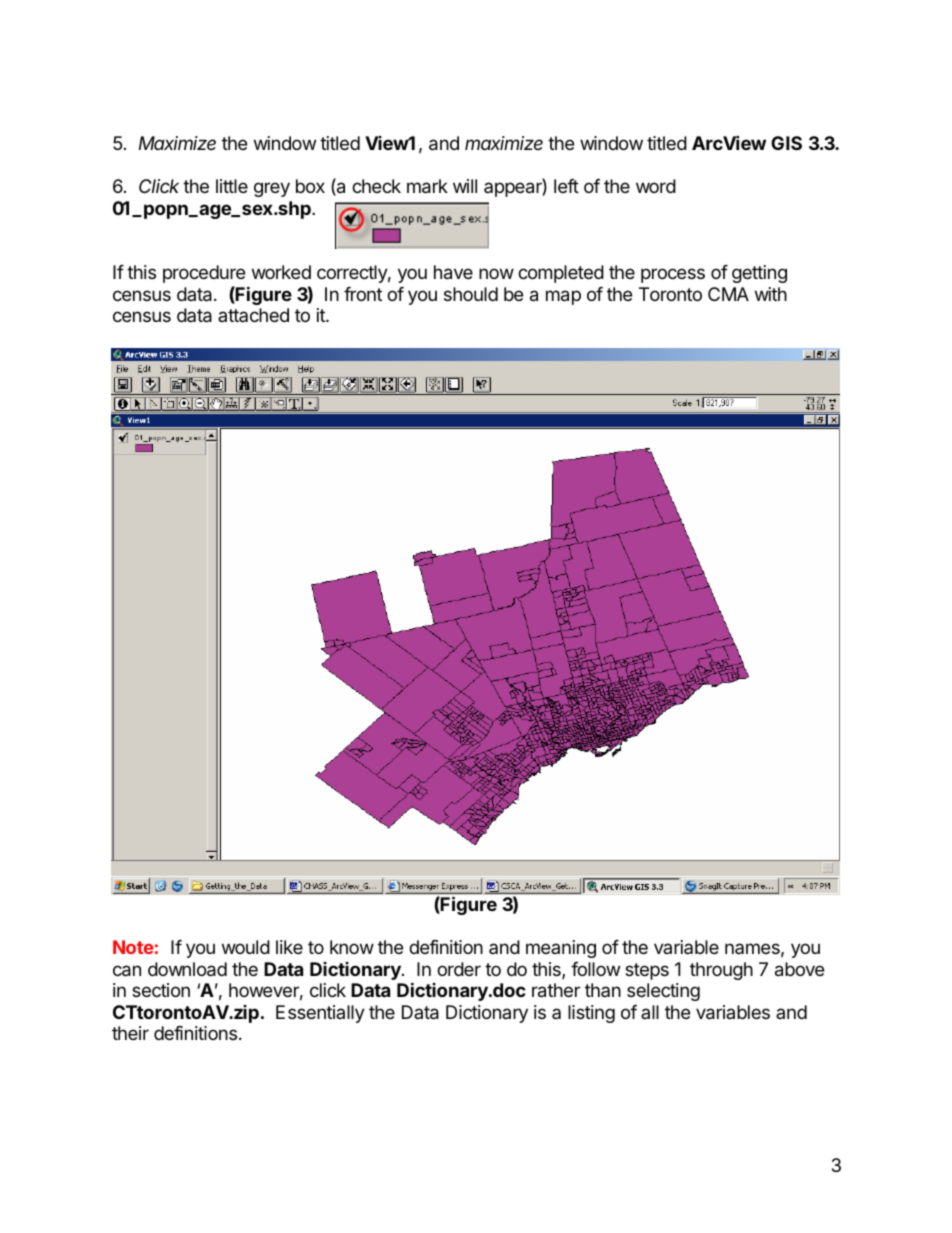  I want to click on word, so click(656, 186).
